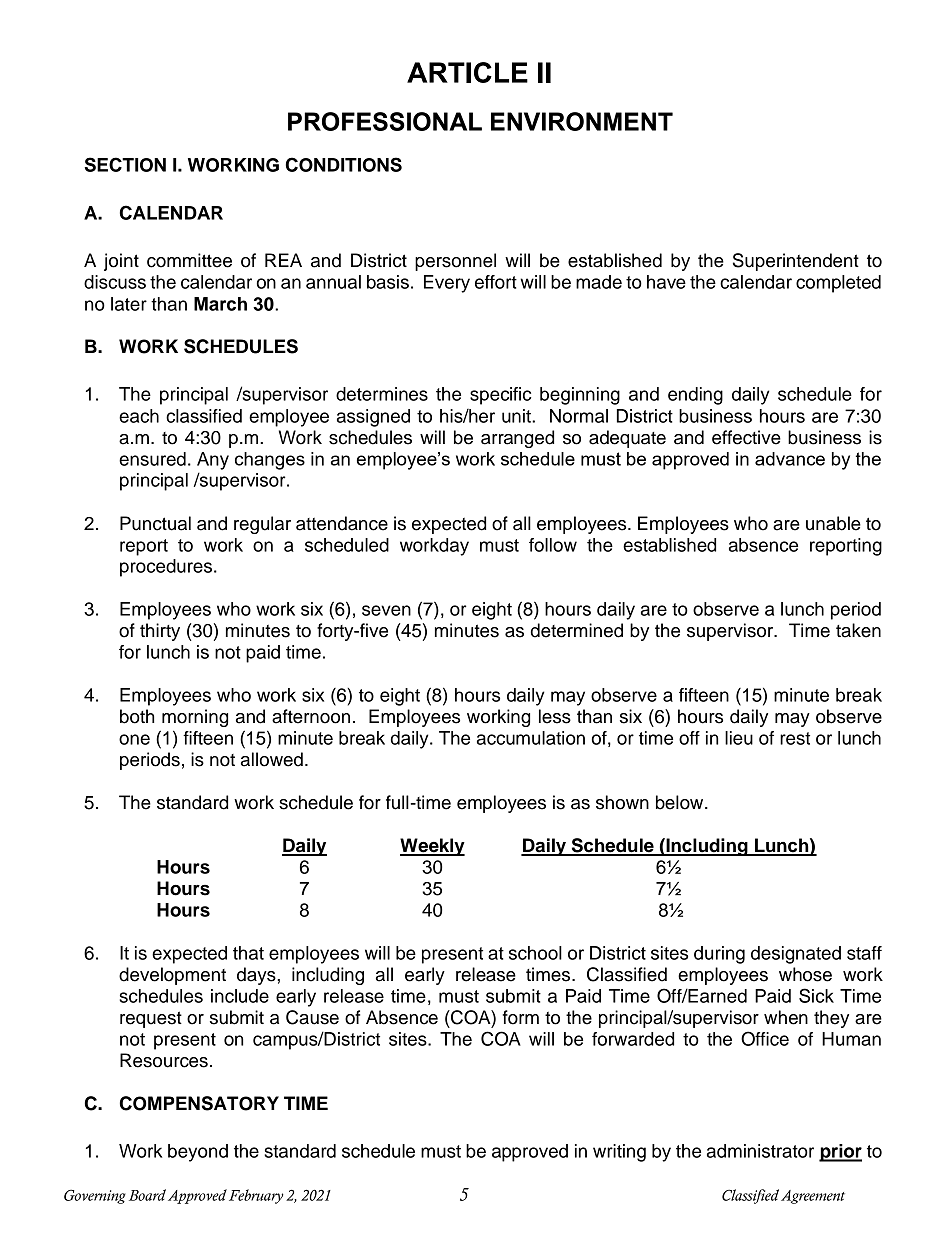 The width and height of the screenshot is (952, 1233). Describe the element at coordinates (695, 396) in the screenshot. I see `ending` at that location.
